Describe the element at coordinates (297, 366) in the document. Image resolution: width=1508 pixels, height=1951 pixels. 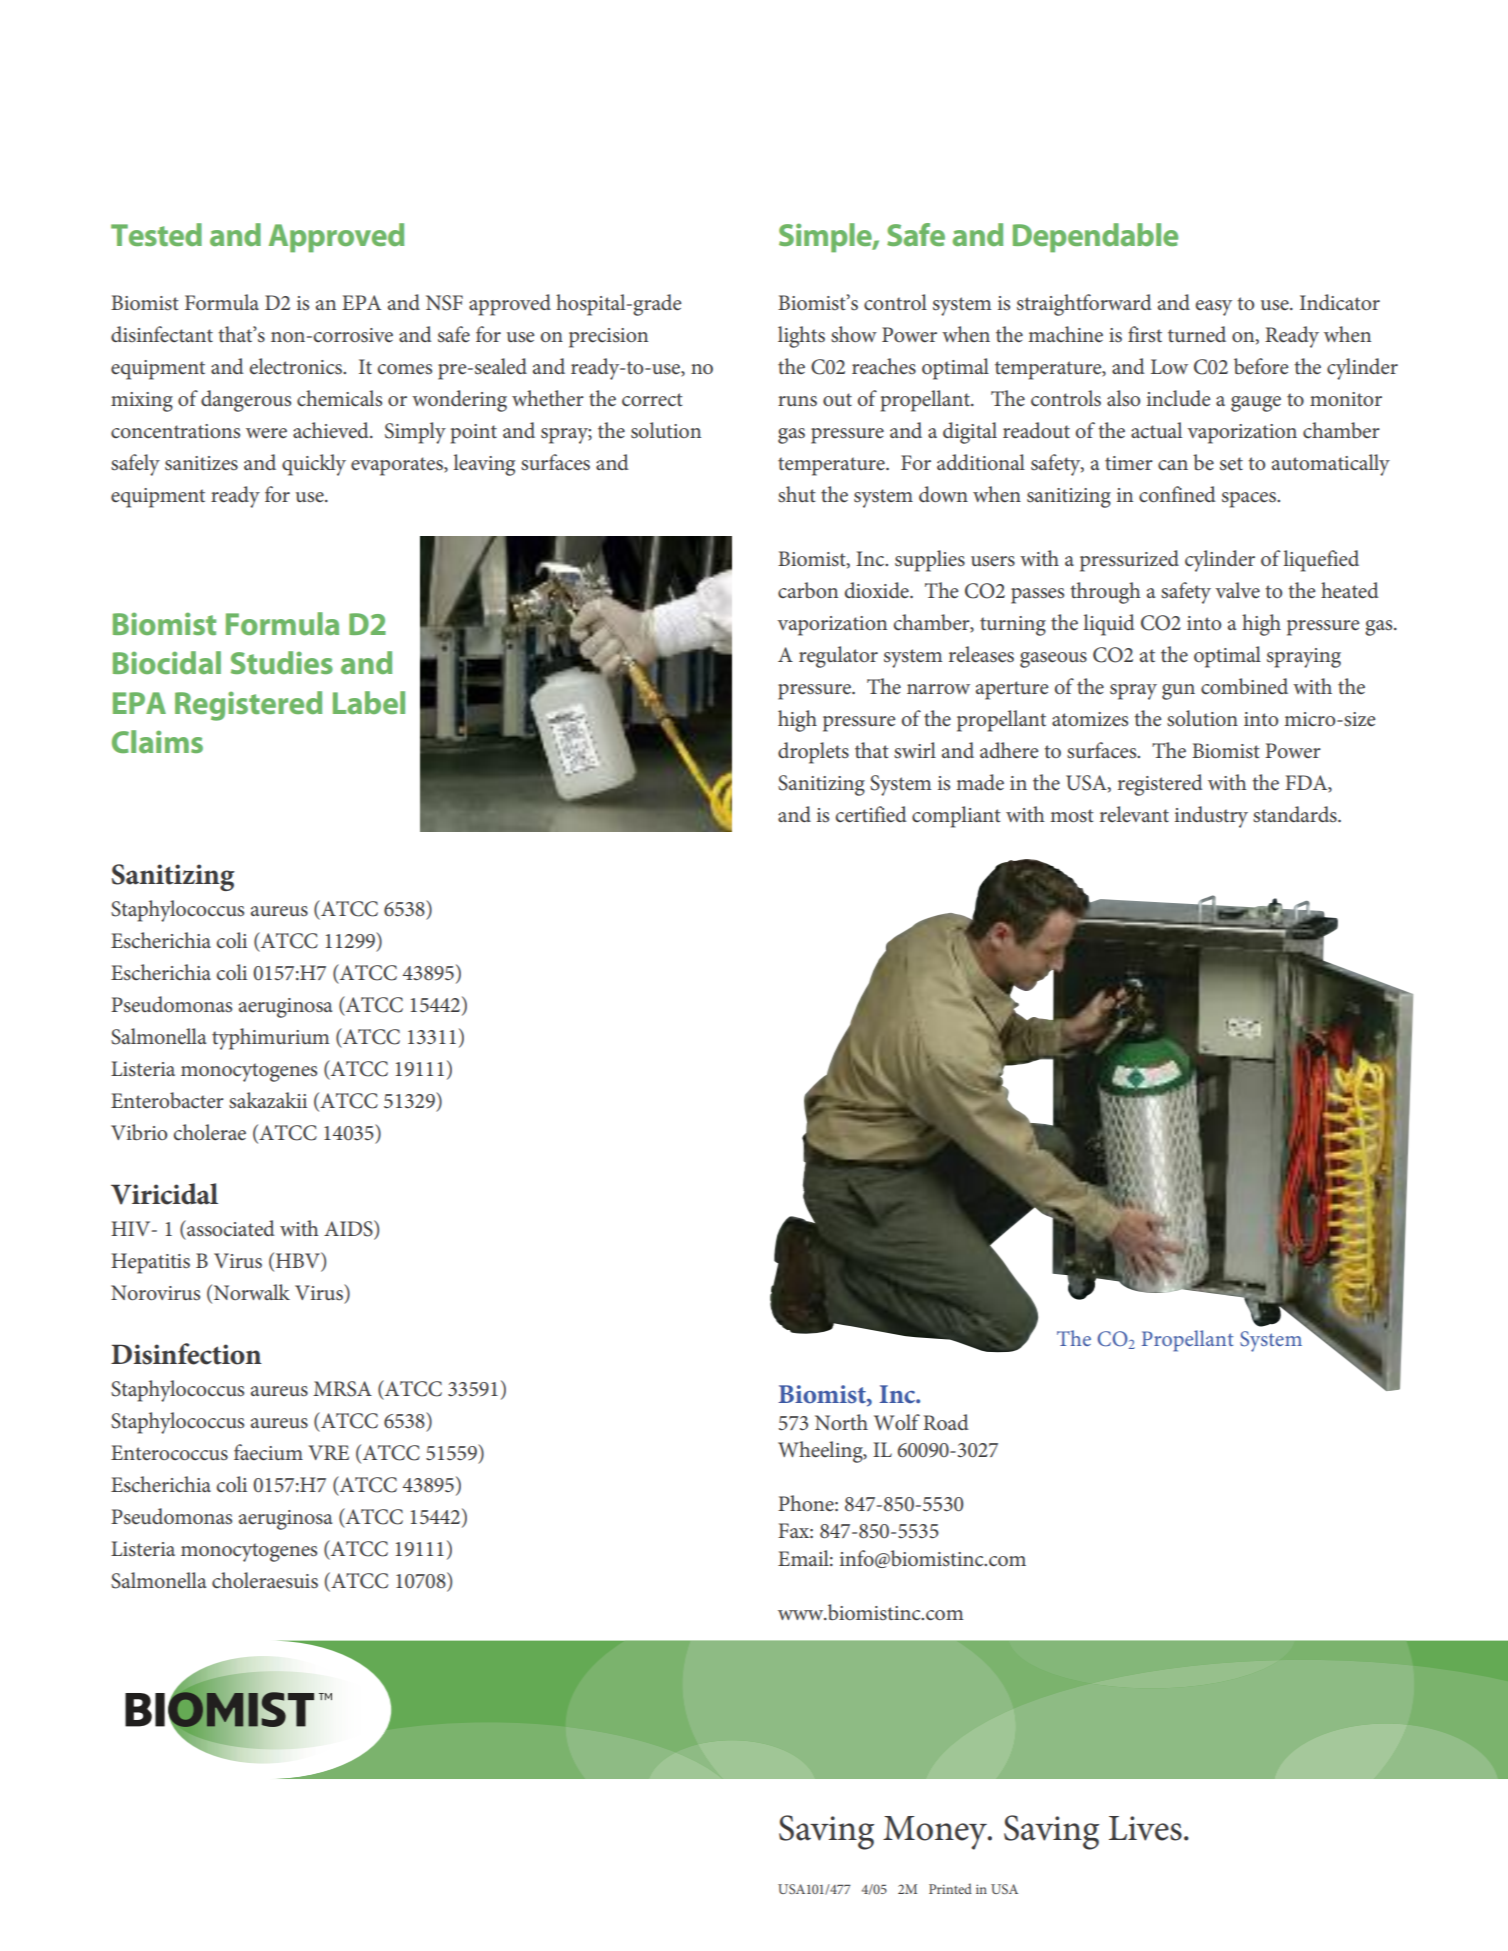
I see `electronics` at that location.
